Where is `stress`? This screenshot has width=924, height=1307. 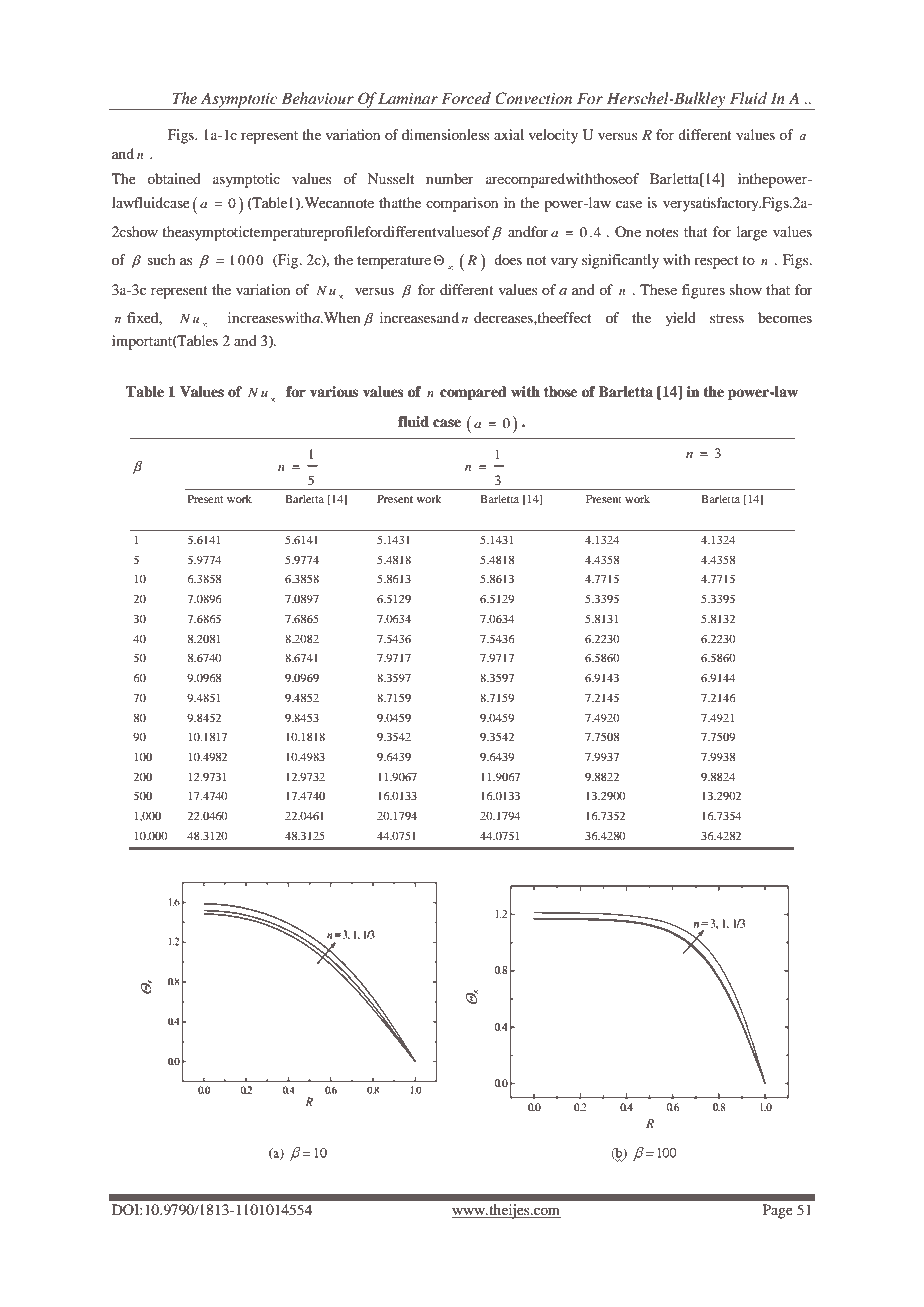 stress is located at coordinates (727, 318).
